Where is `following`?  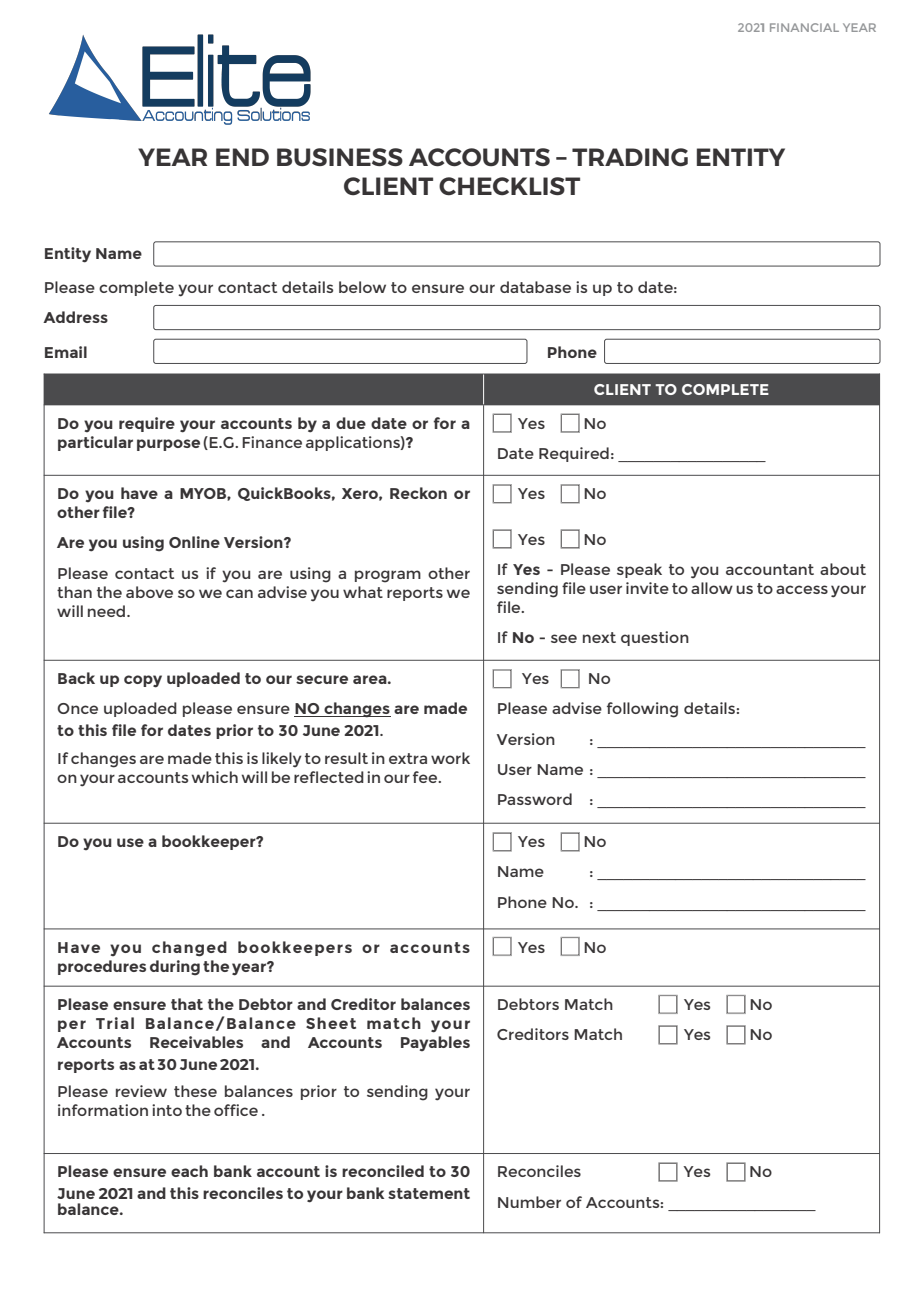 following is located at coordinates (642, 710).
